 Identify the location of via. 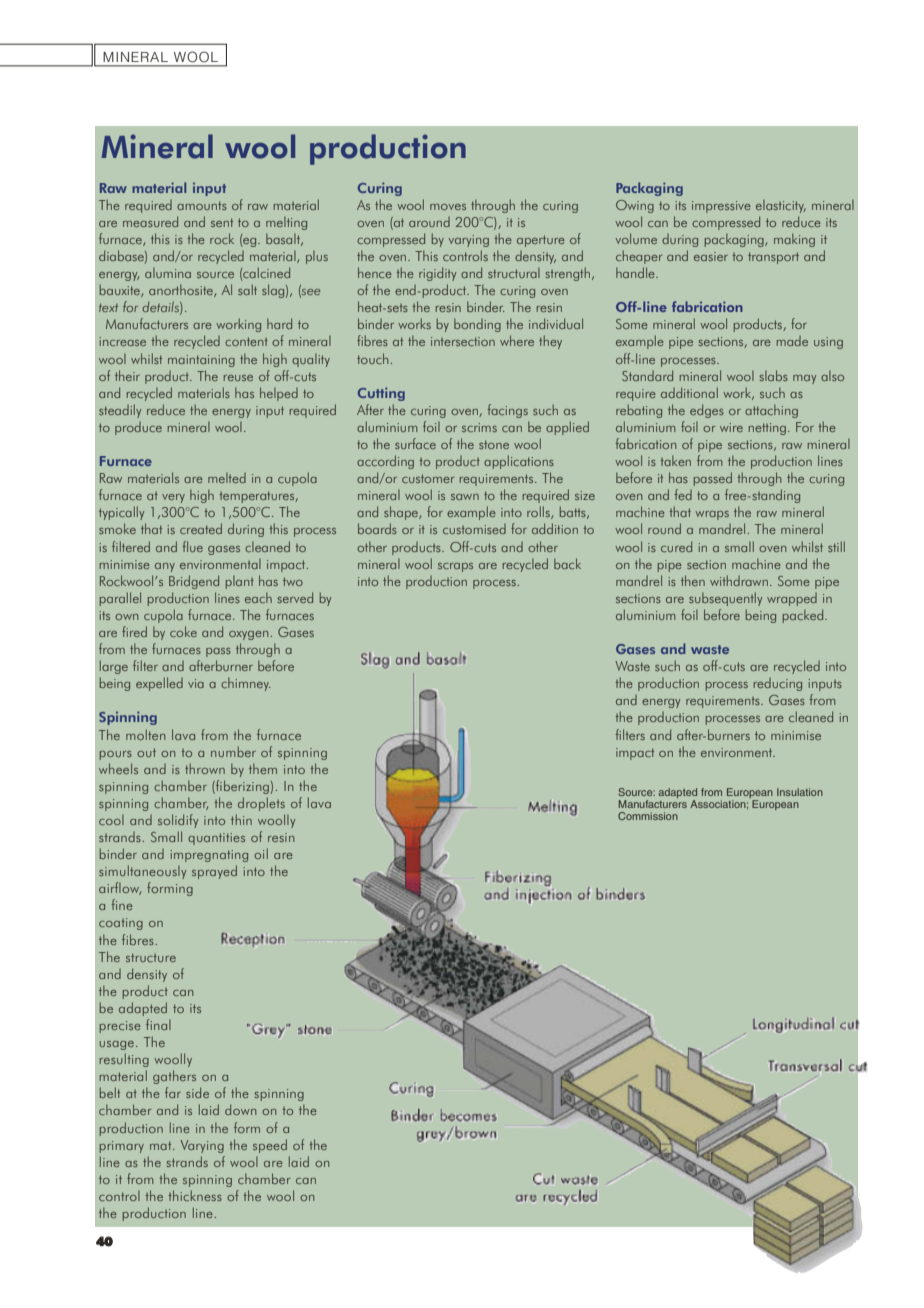
(196, 683).
